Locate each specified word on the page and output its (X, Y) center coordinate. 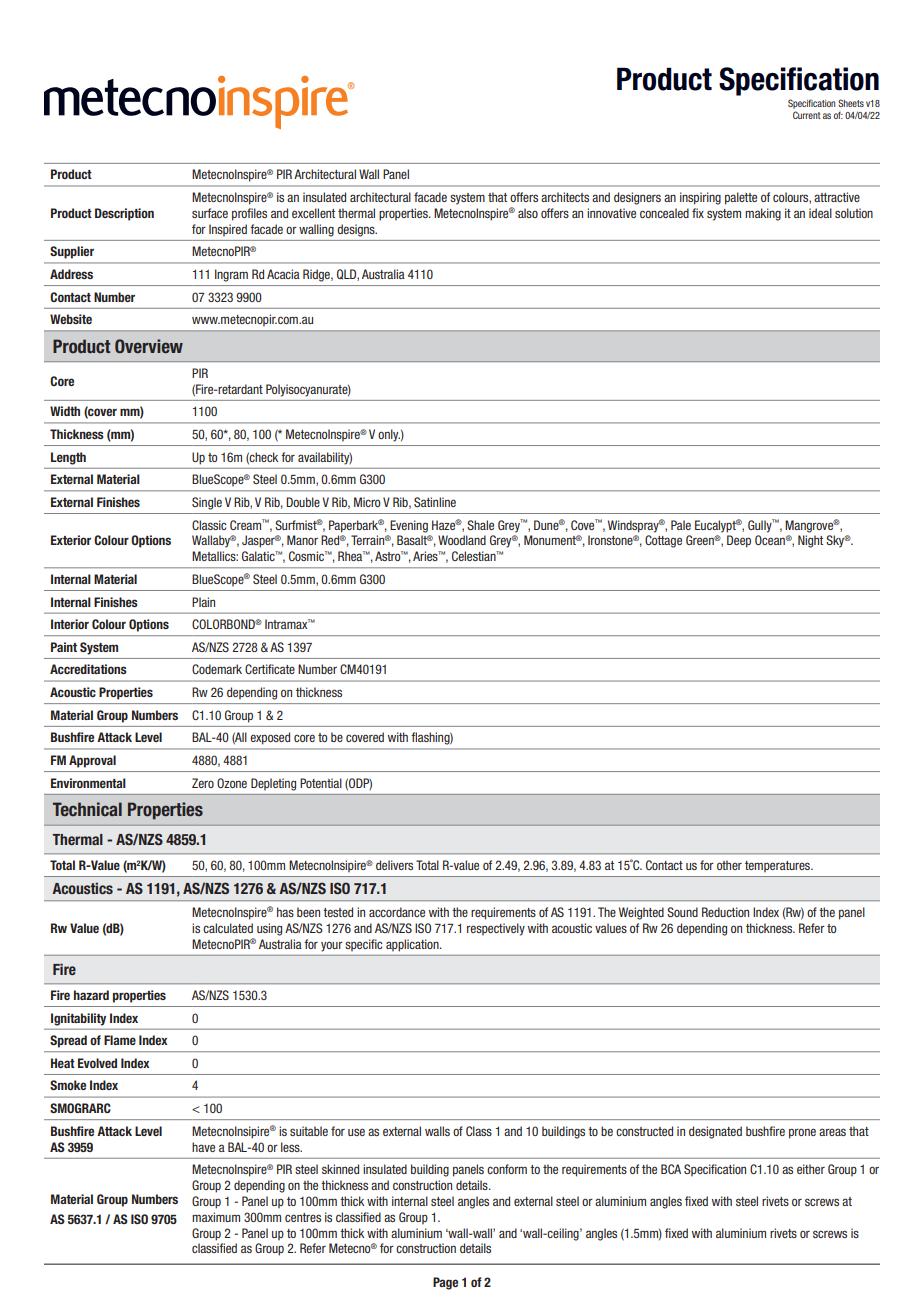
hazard (91, 995)
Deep (739, 541)
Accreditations (88, 669)
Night (810, 541)
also (528, 213)
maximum (216, 1217)
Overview (149, 346)
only (389, 435)
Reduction (725, 912)
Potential (321, 783)
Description (124, 214)
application (413, 945)
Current (807, 115)
